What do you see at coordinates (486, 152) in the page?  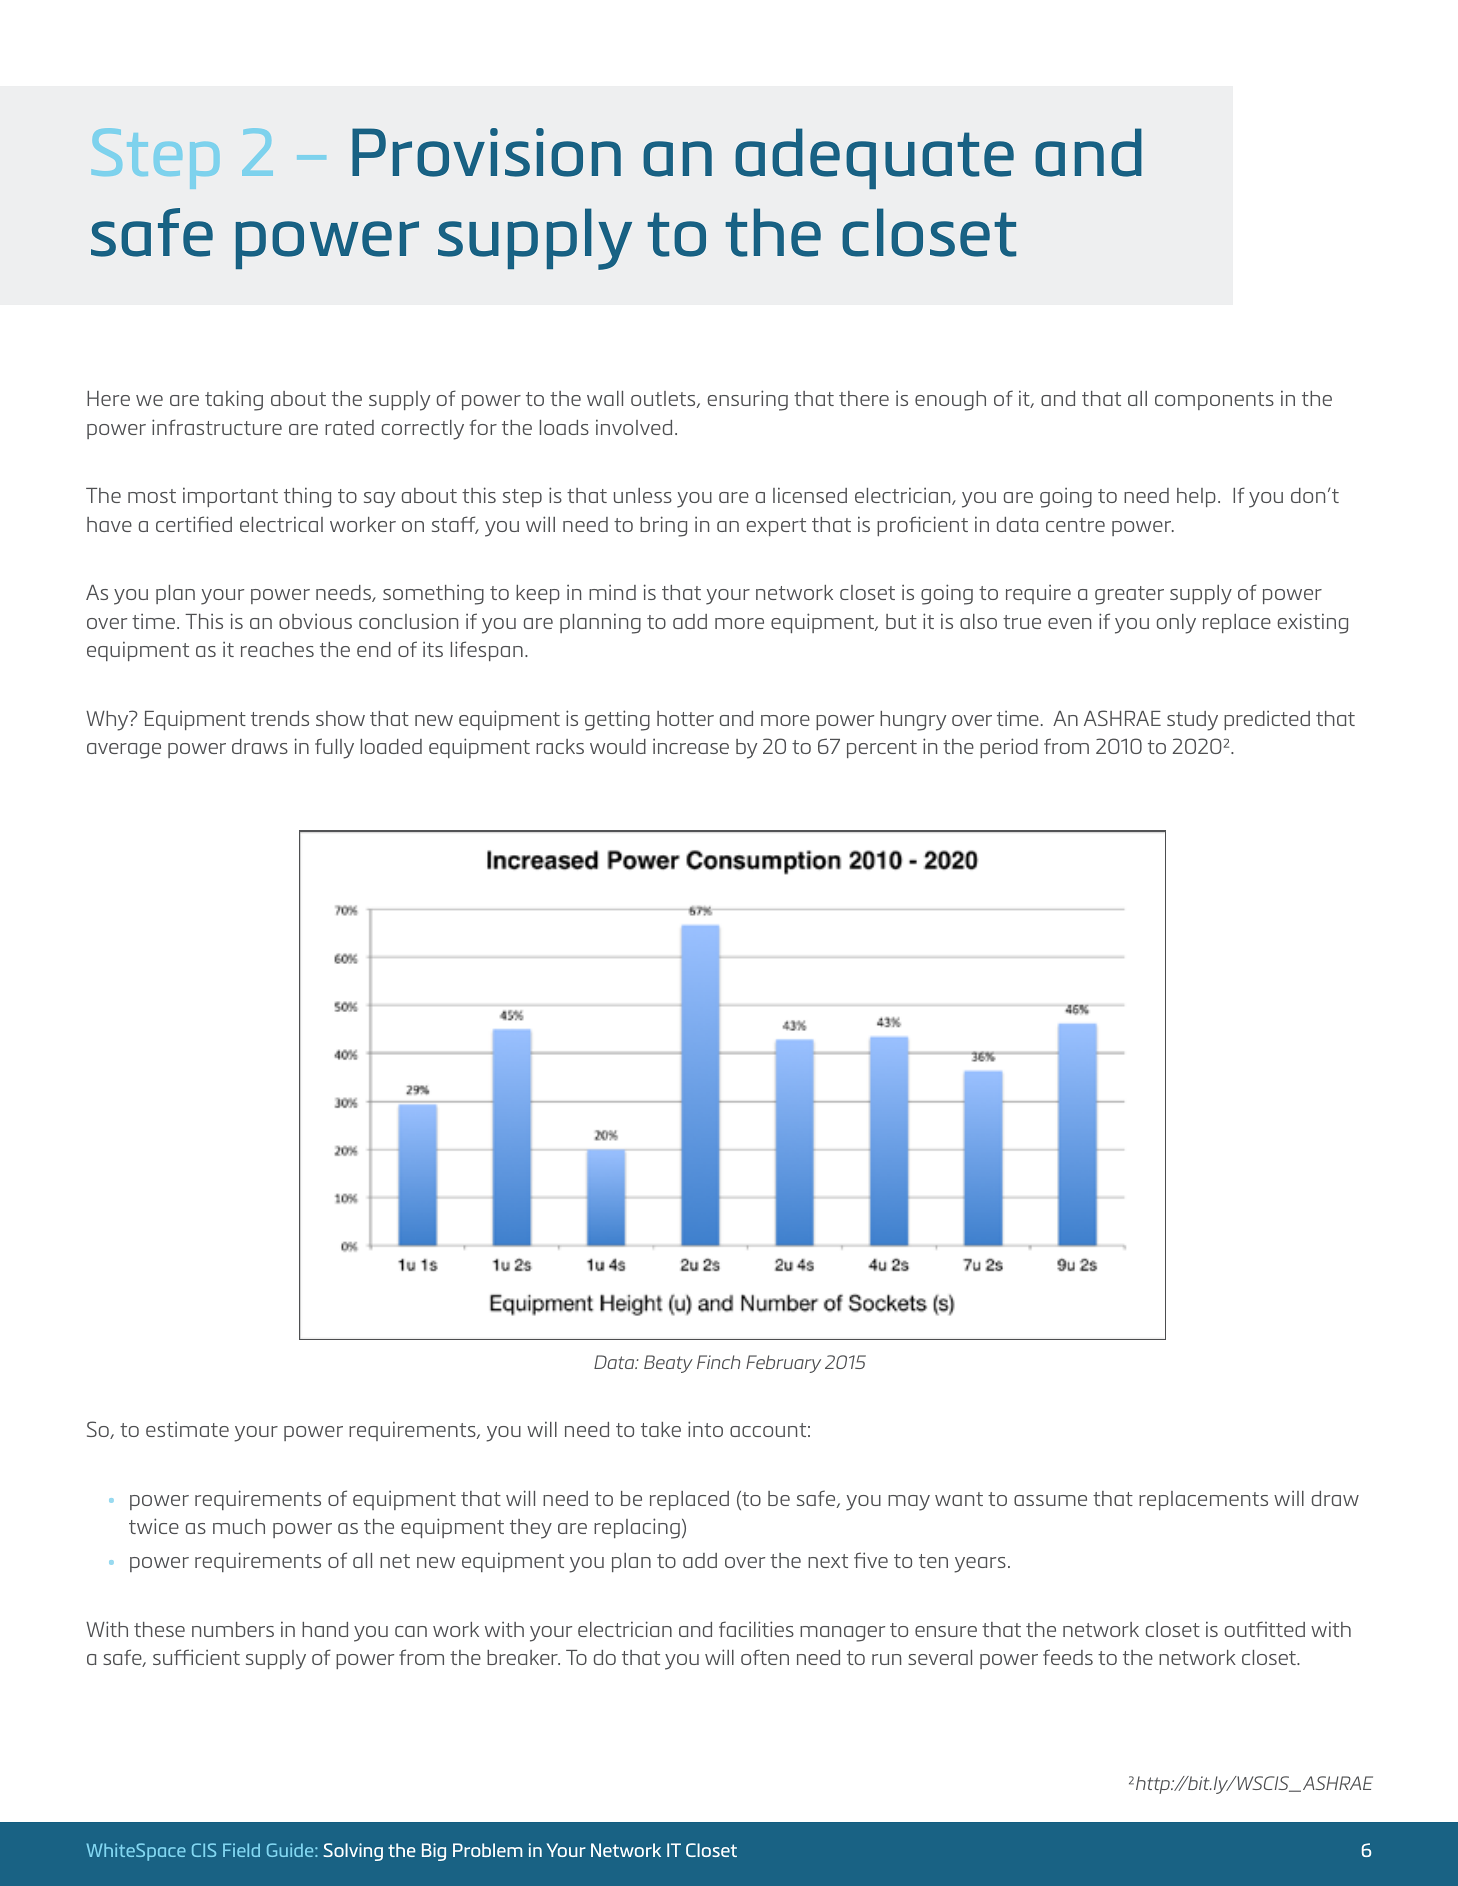 I see `Provision` at bounding box center [486, 152].
